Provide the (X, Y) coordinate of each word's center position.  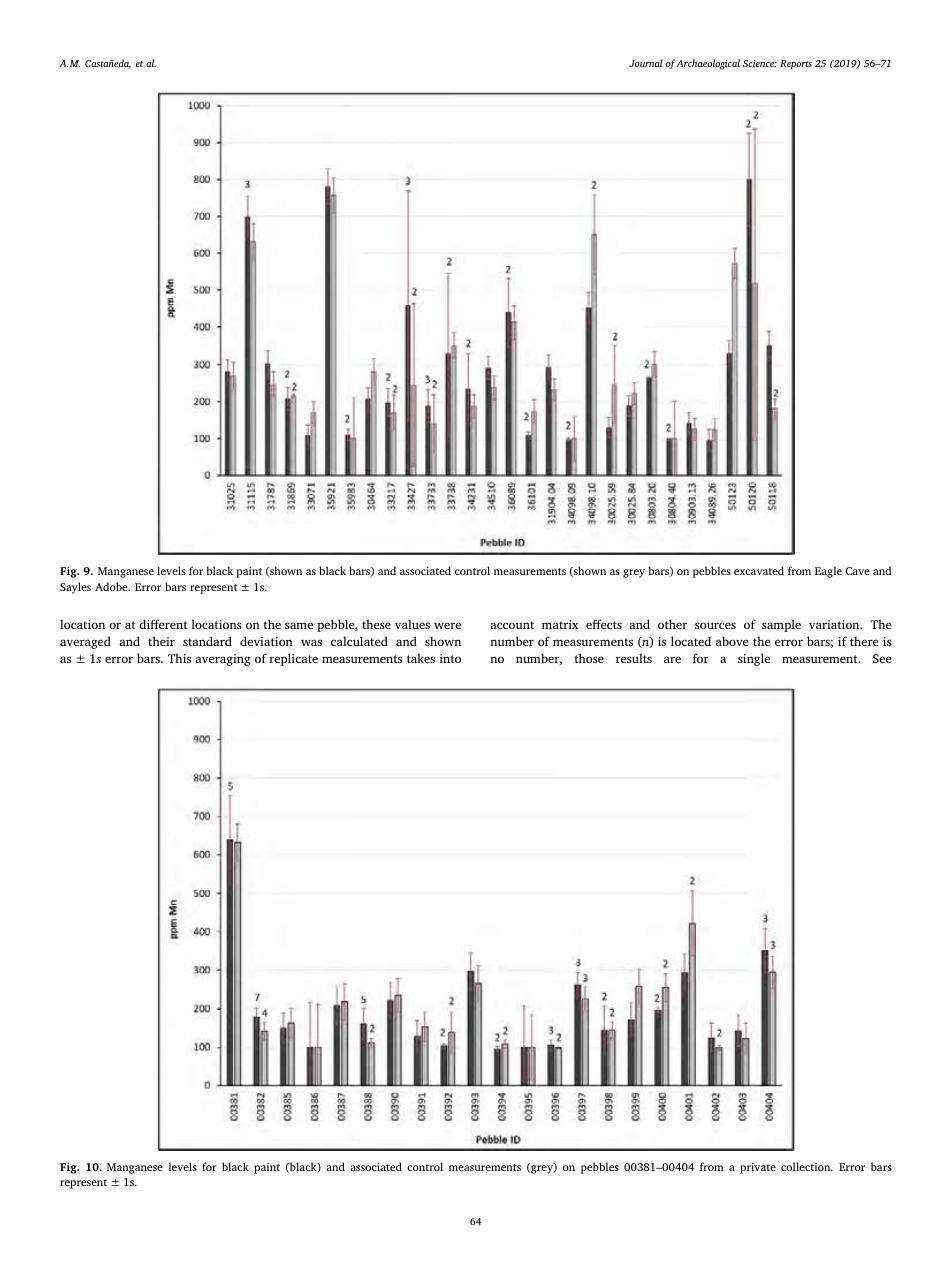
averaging (223, 660)
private (758, 1168)
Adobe (112, 586)
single (754, 659)
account (512, 625)
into (450, 658)
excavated (759, 570)
